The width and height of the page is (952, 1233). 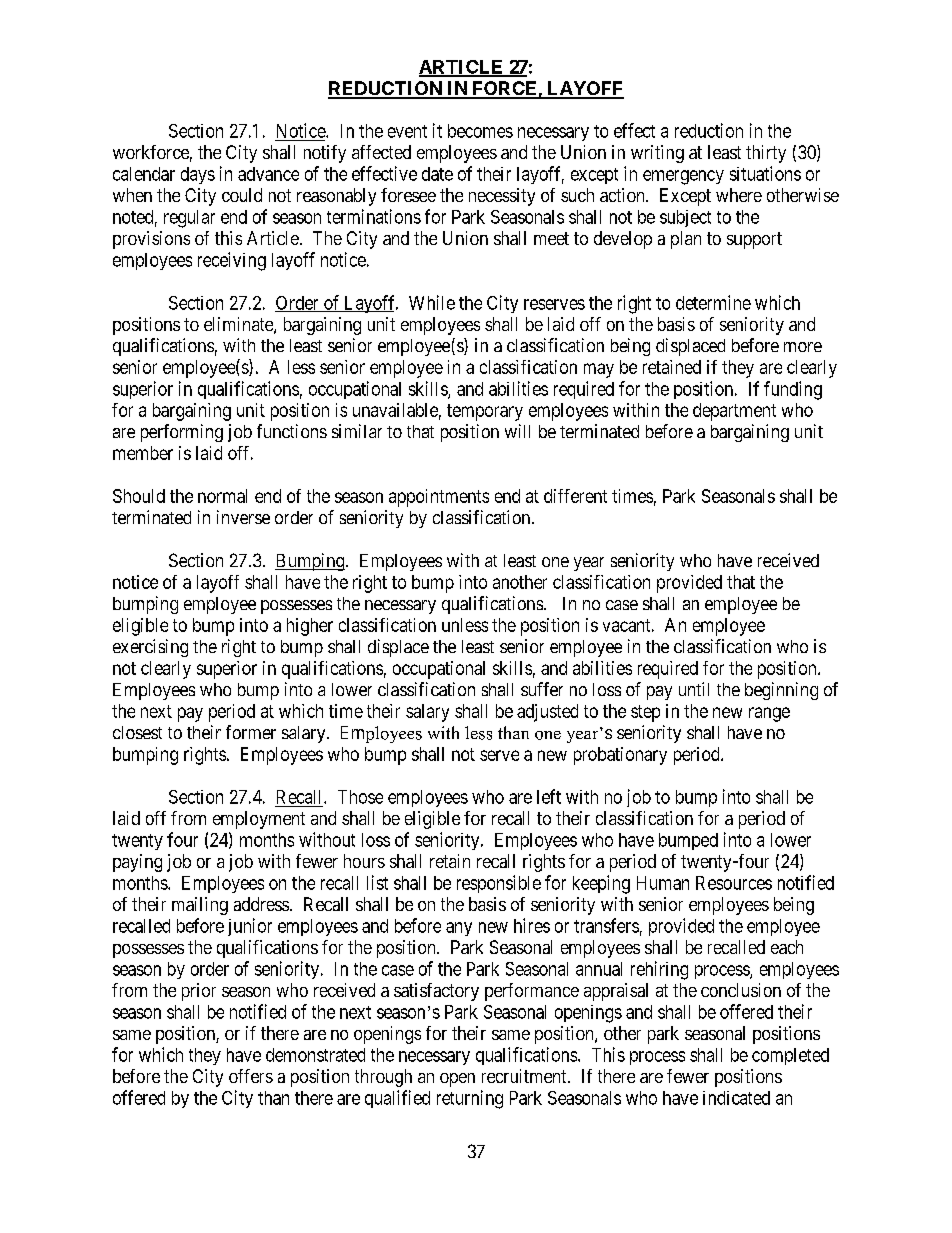 I want to click on thirty, so click(x=766, y=154).
